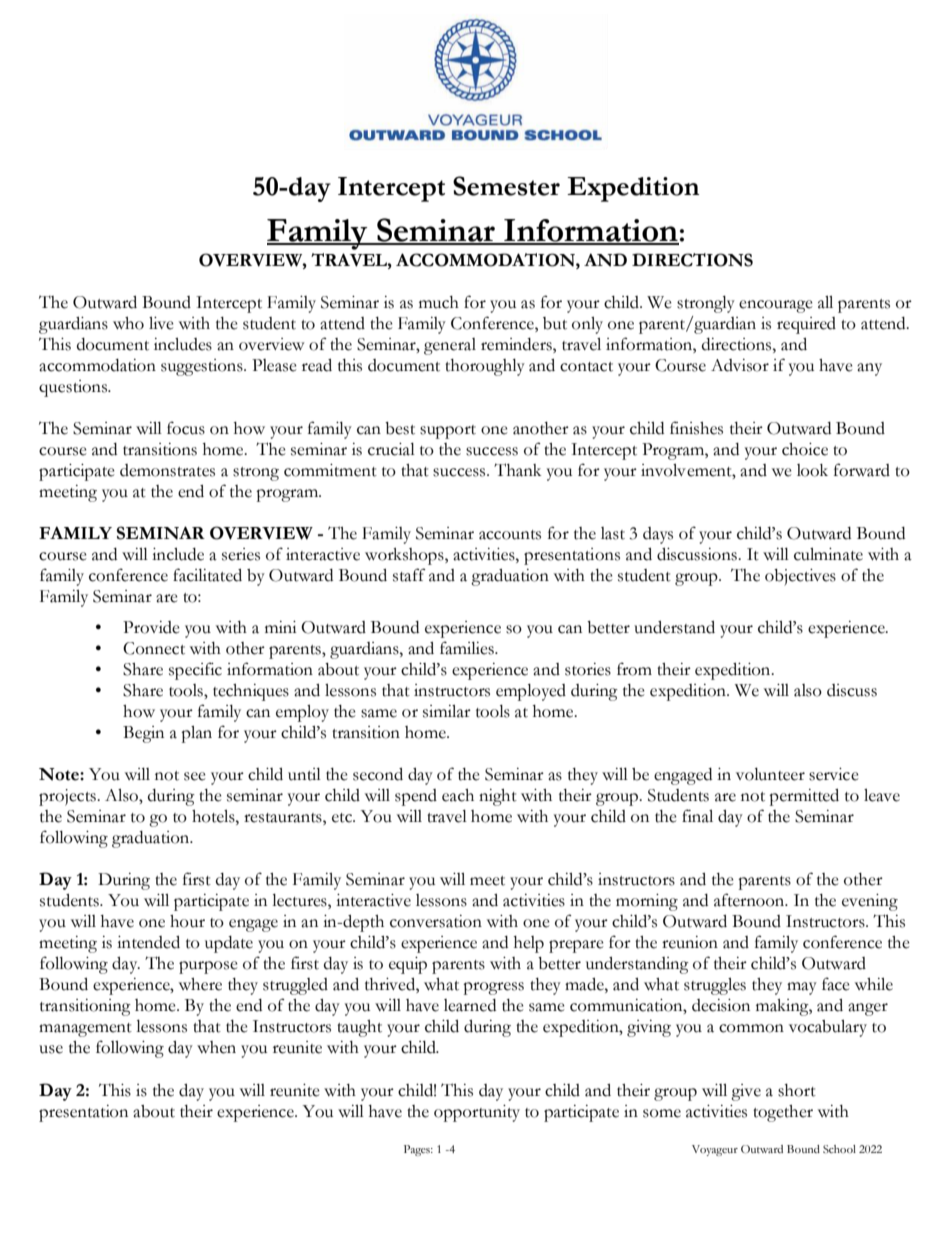 The image size is (952, 1233). What do you see at coordinates (750, 900) in the document?
I see `afternoon` at bounding box center [750, 900].
